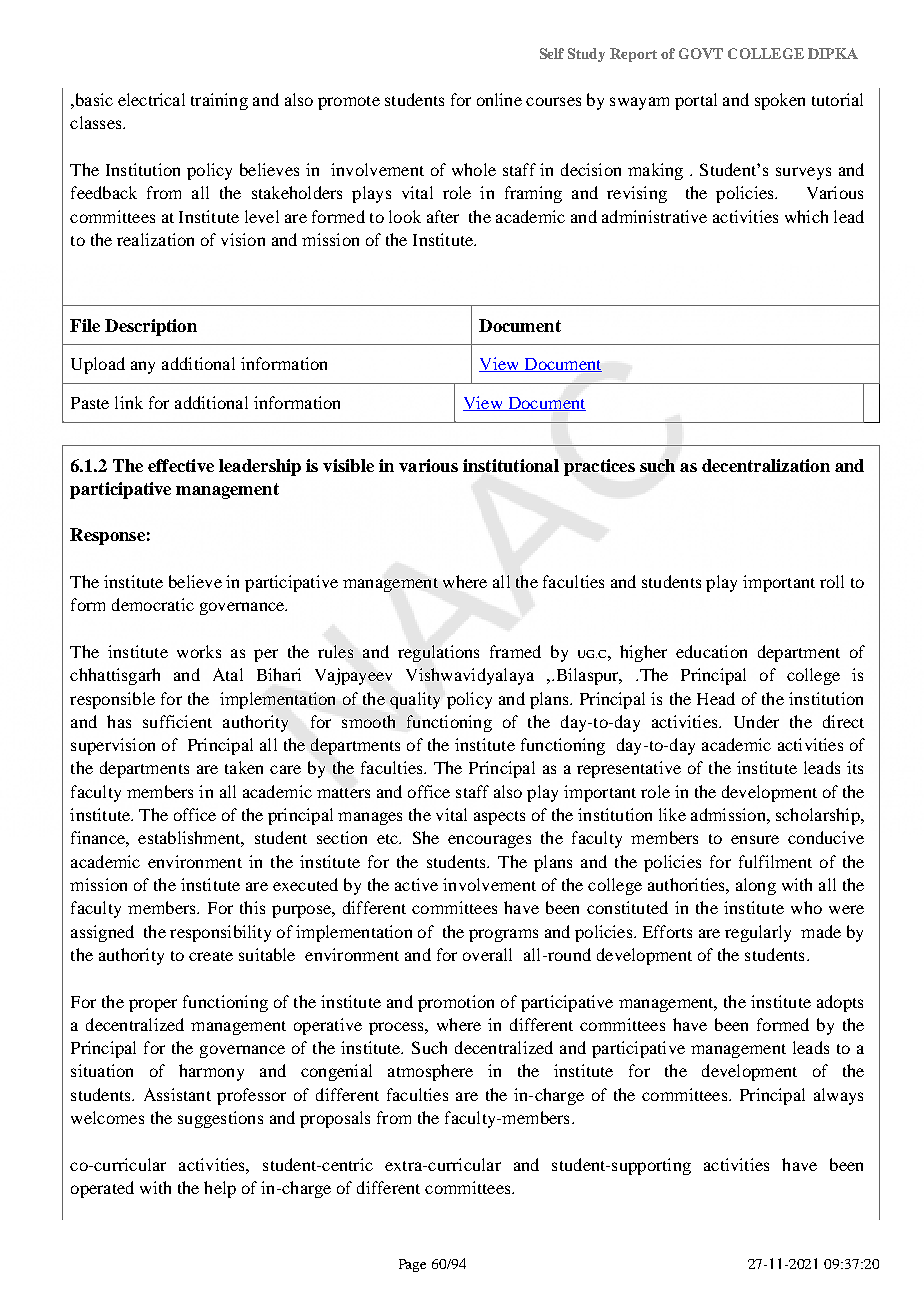 The image size is (924, 1308). Describe the element at coordinates (780, 101) in the screenshot. I see `spoken` at that location.
